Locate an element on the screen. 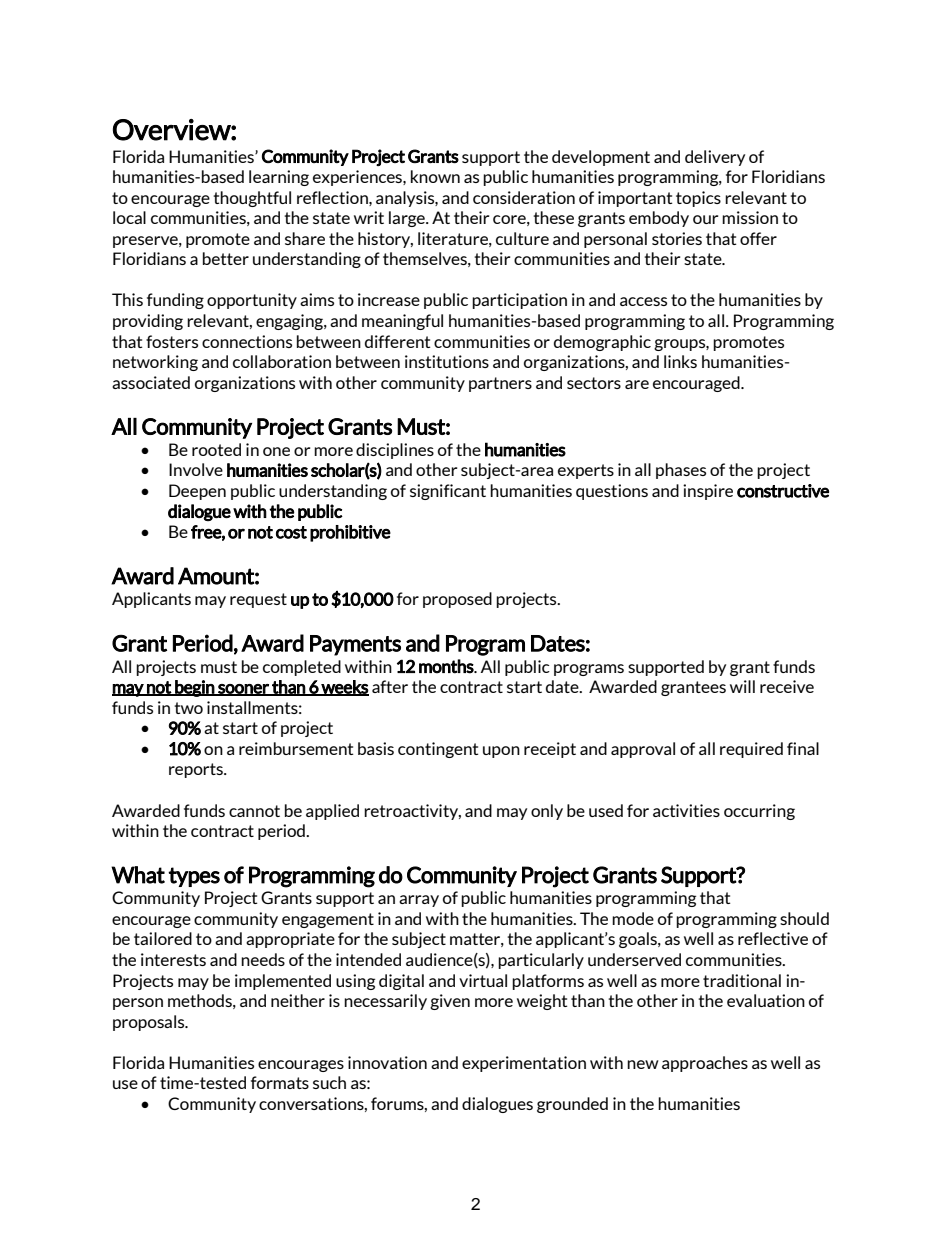  will is located at coordinates (742, 686).
